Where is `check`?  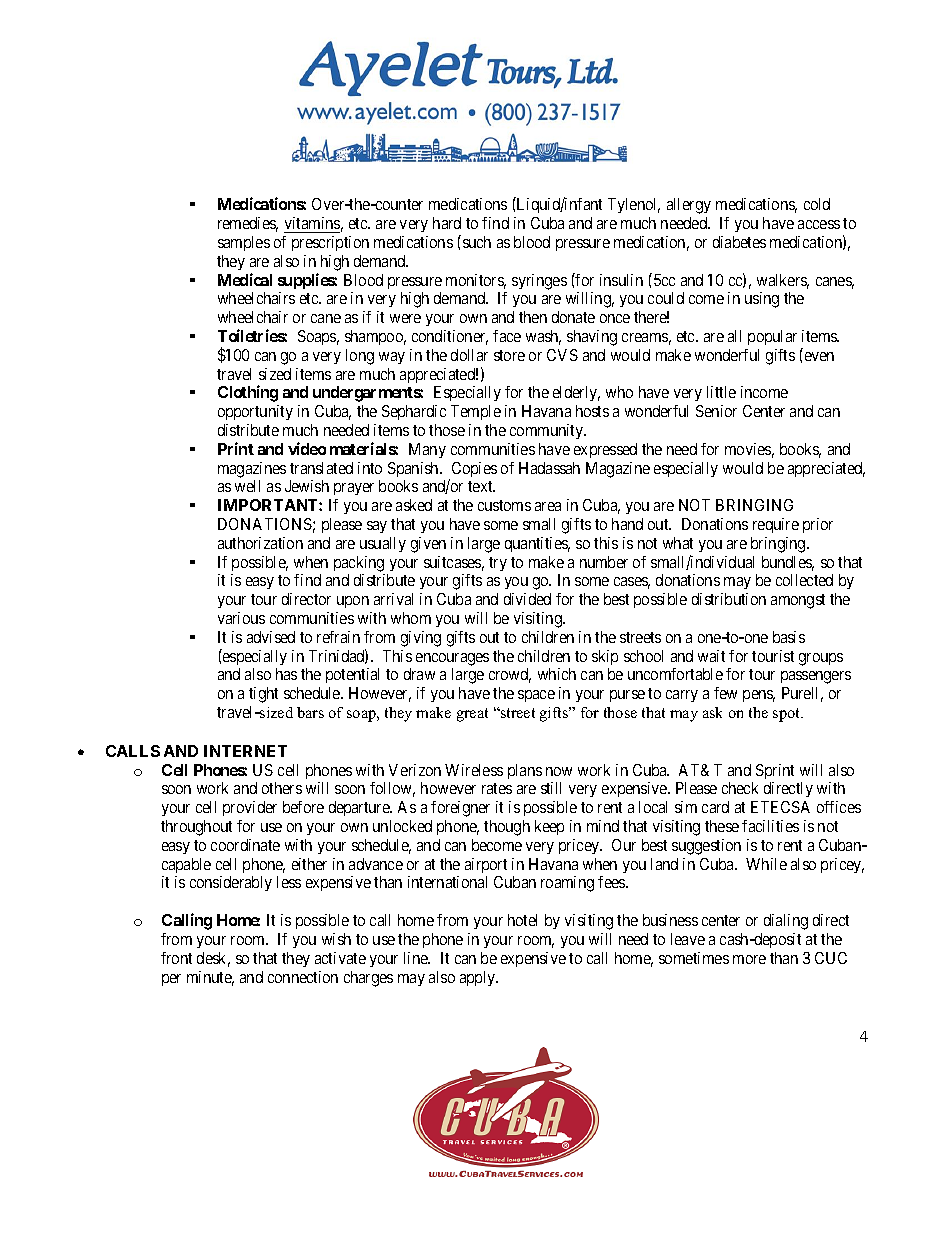 check is located at coordinates (740, 788).
